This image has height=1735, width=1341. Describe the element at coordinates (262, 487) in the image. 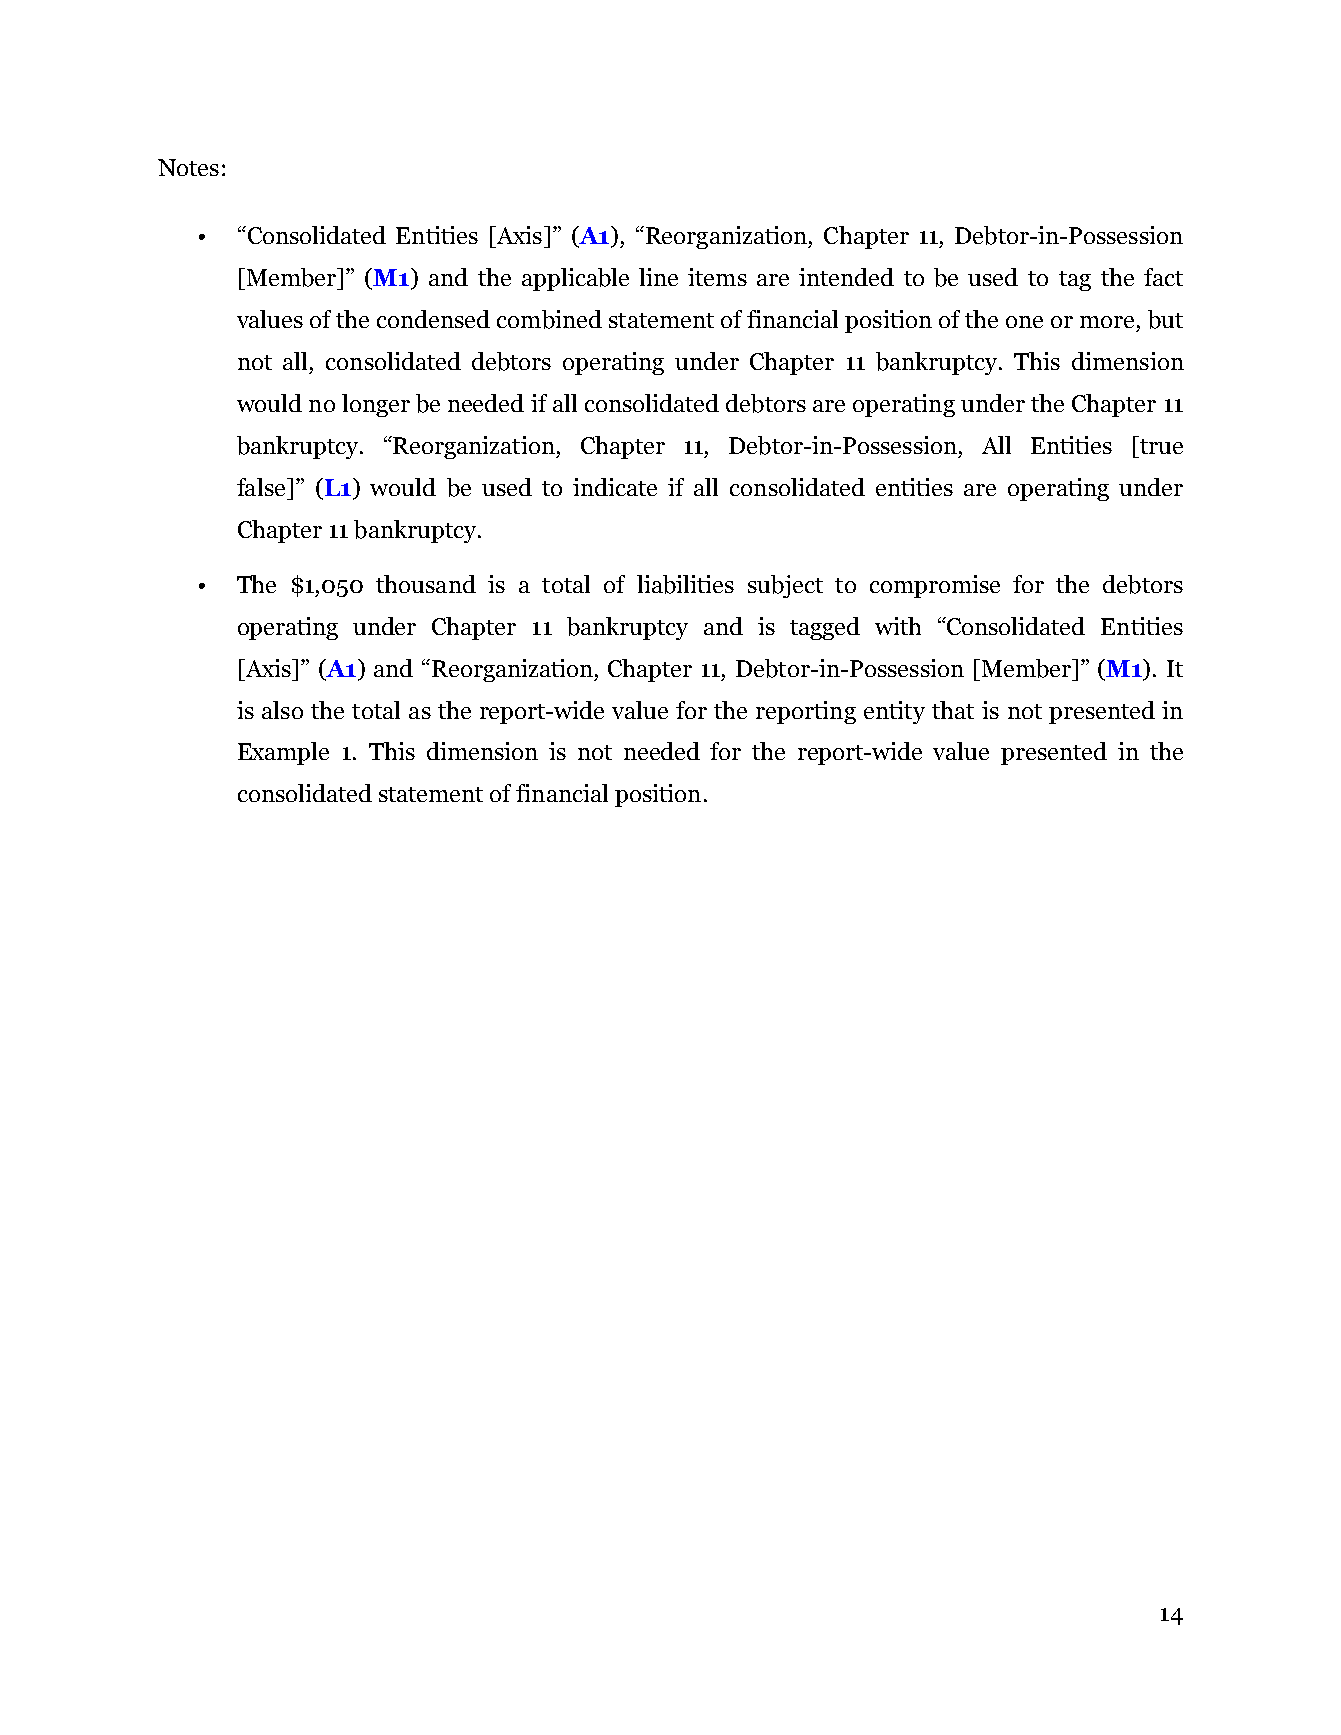

I see `false` at that location.
